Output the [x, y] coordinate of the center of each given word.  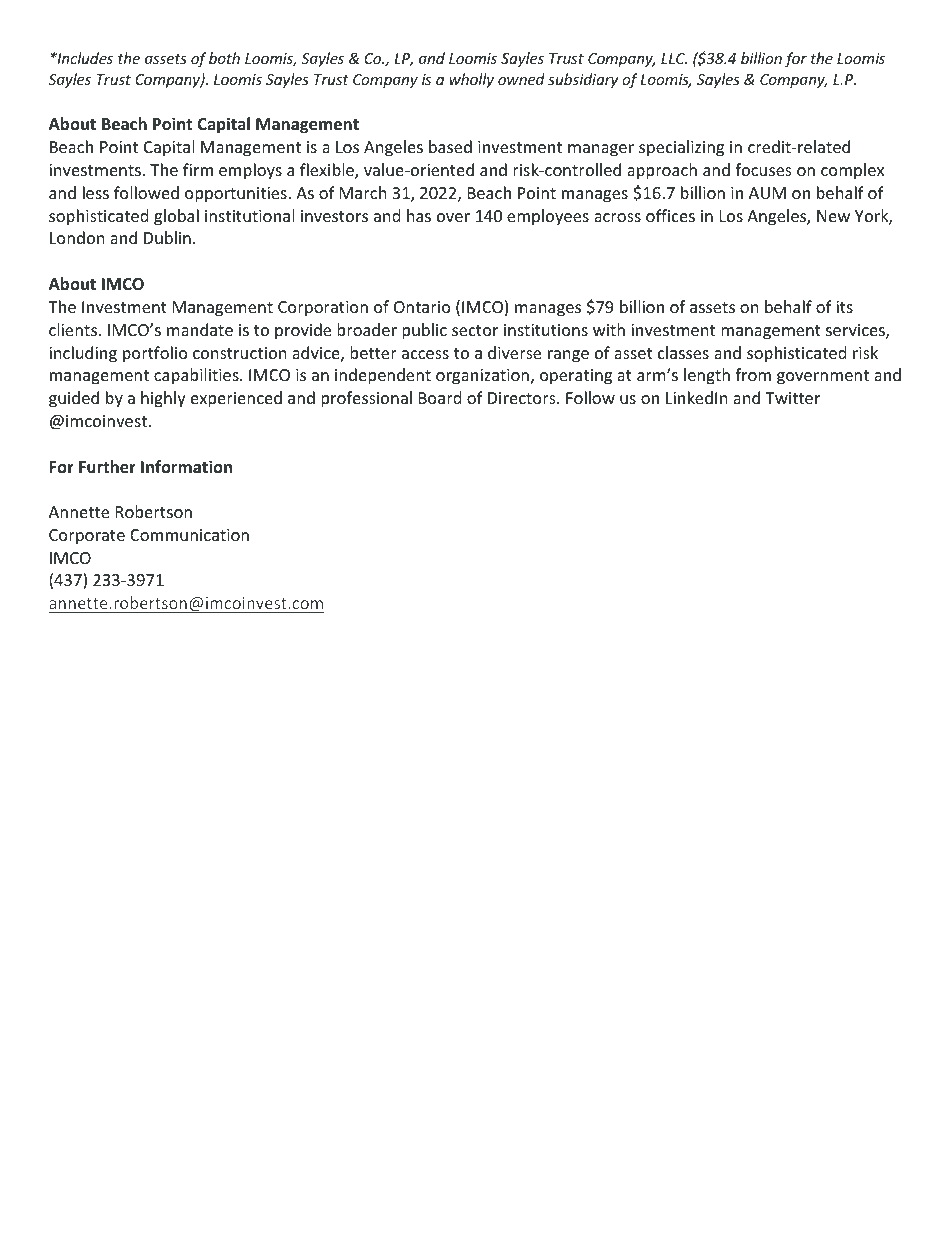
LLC [674, 58]
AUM [767, 193]
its [844, 307]
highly [163, 399]
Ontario [422, 307]
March [363, 192]
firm [198, 169]
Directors [523, 398]
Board [440, 397]
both [224, 58]
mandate [200, 329]
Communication [189, 535]
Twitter [792, 398]
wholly [471, 80]
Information [186, 466]
